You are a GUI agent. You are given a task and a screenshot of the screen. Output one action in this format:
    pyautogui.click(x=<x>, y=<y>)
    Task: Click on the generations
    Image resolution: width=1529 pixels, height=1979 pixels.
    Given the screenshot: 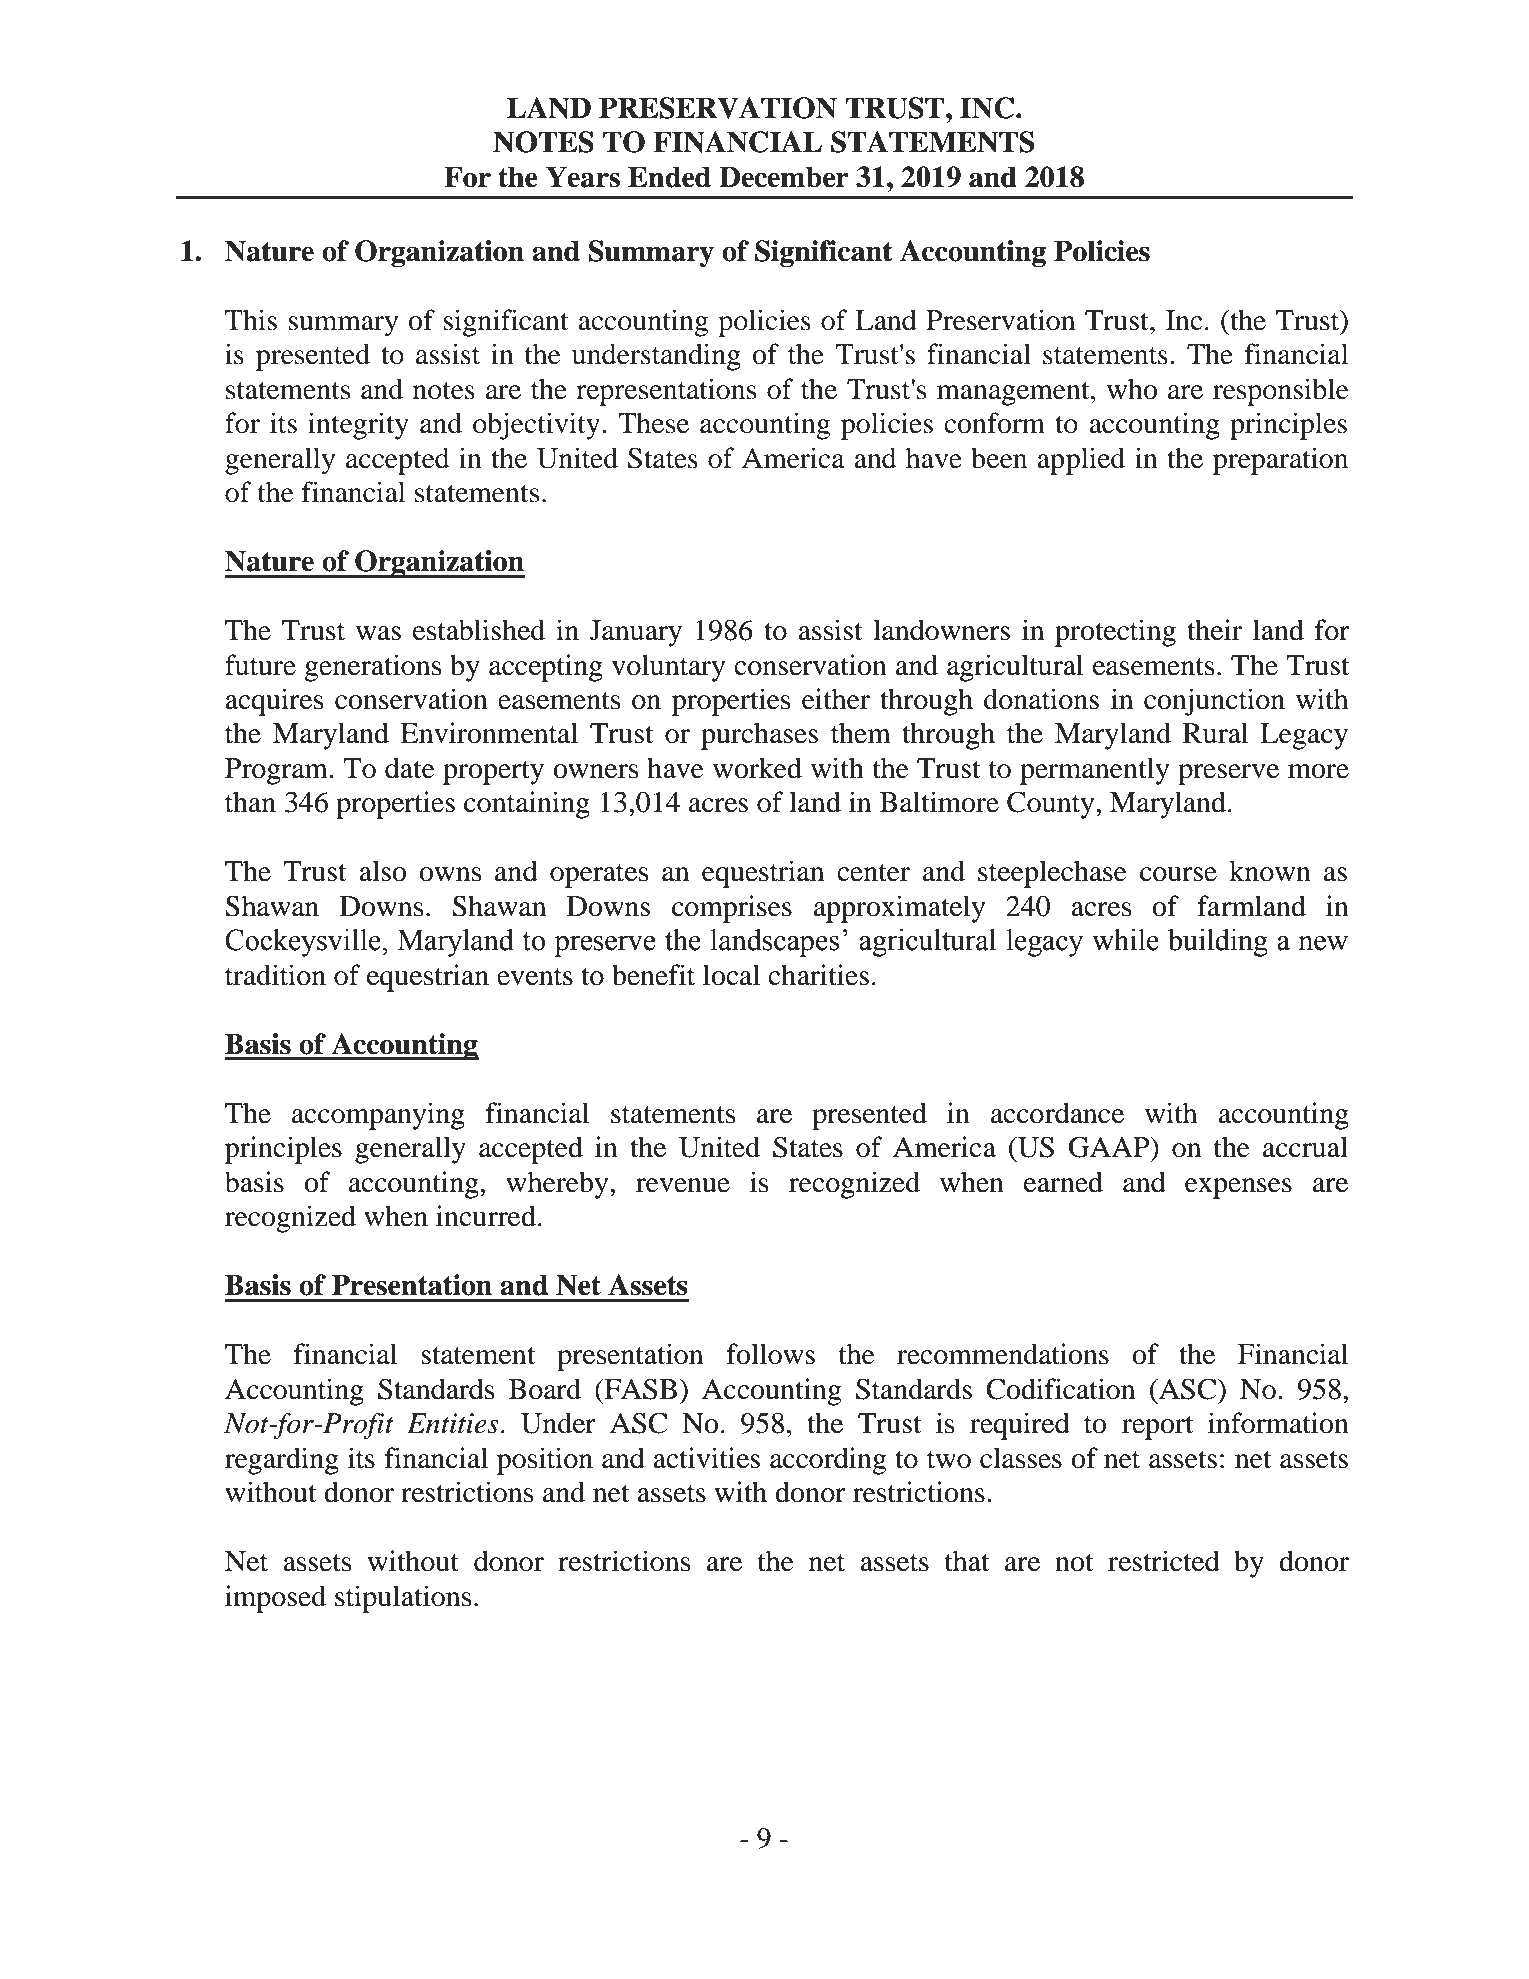 What is the action you would take?
    pyautogui.click(x=373, y=668)
